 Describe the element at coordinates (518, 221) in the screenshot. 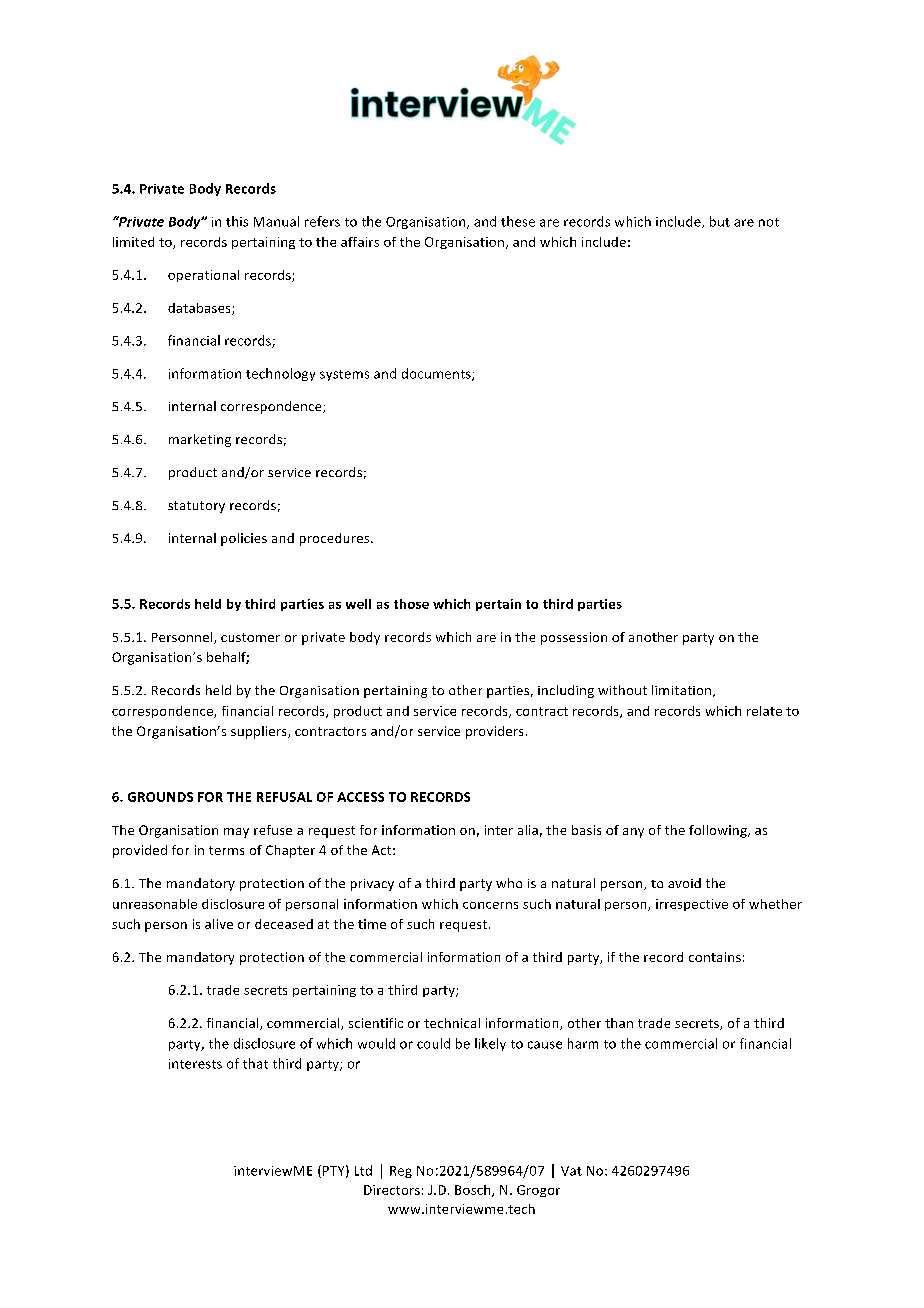

I see `these` at that location.
